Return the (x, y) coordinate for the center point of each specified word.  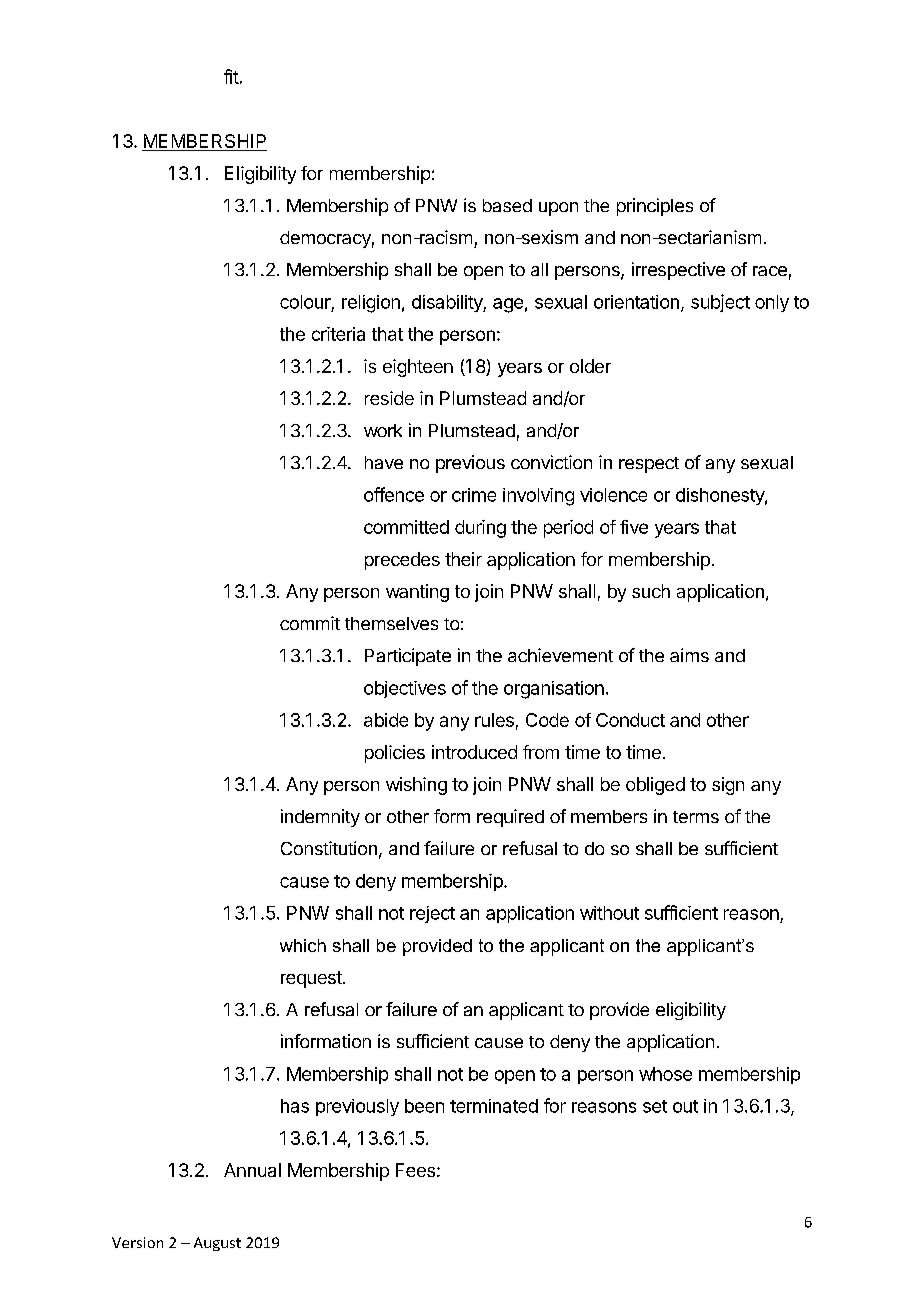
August (217, 1244)
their (463, 559)
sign (728, 786)
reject (432, 914)
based (507, 205)
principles (655, 207)
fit (231, 76)
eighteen (418, 368)
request (312, 979)
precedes (402, 561)
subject (720, 303)
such (651, 591)
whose (665, 1074)
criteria (338, 334)
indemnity (320, 818)
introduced (474, 752)
